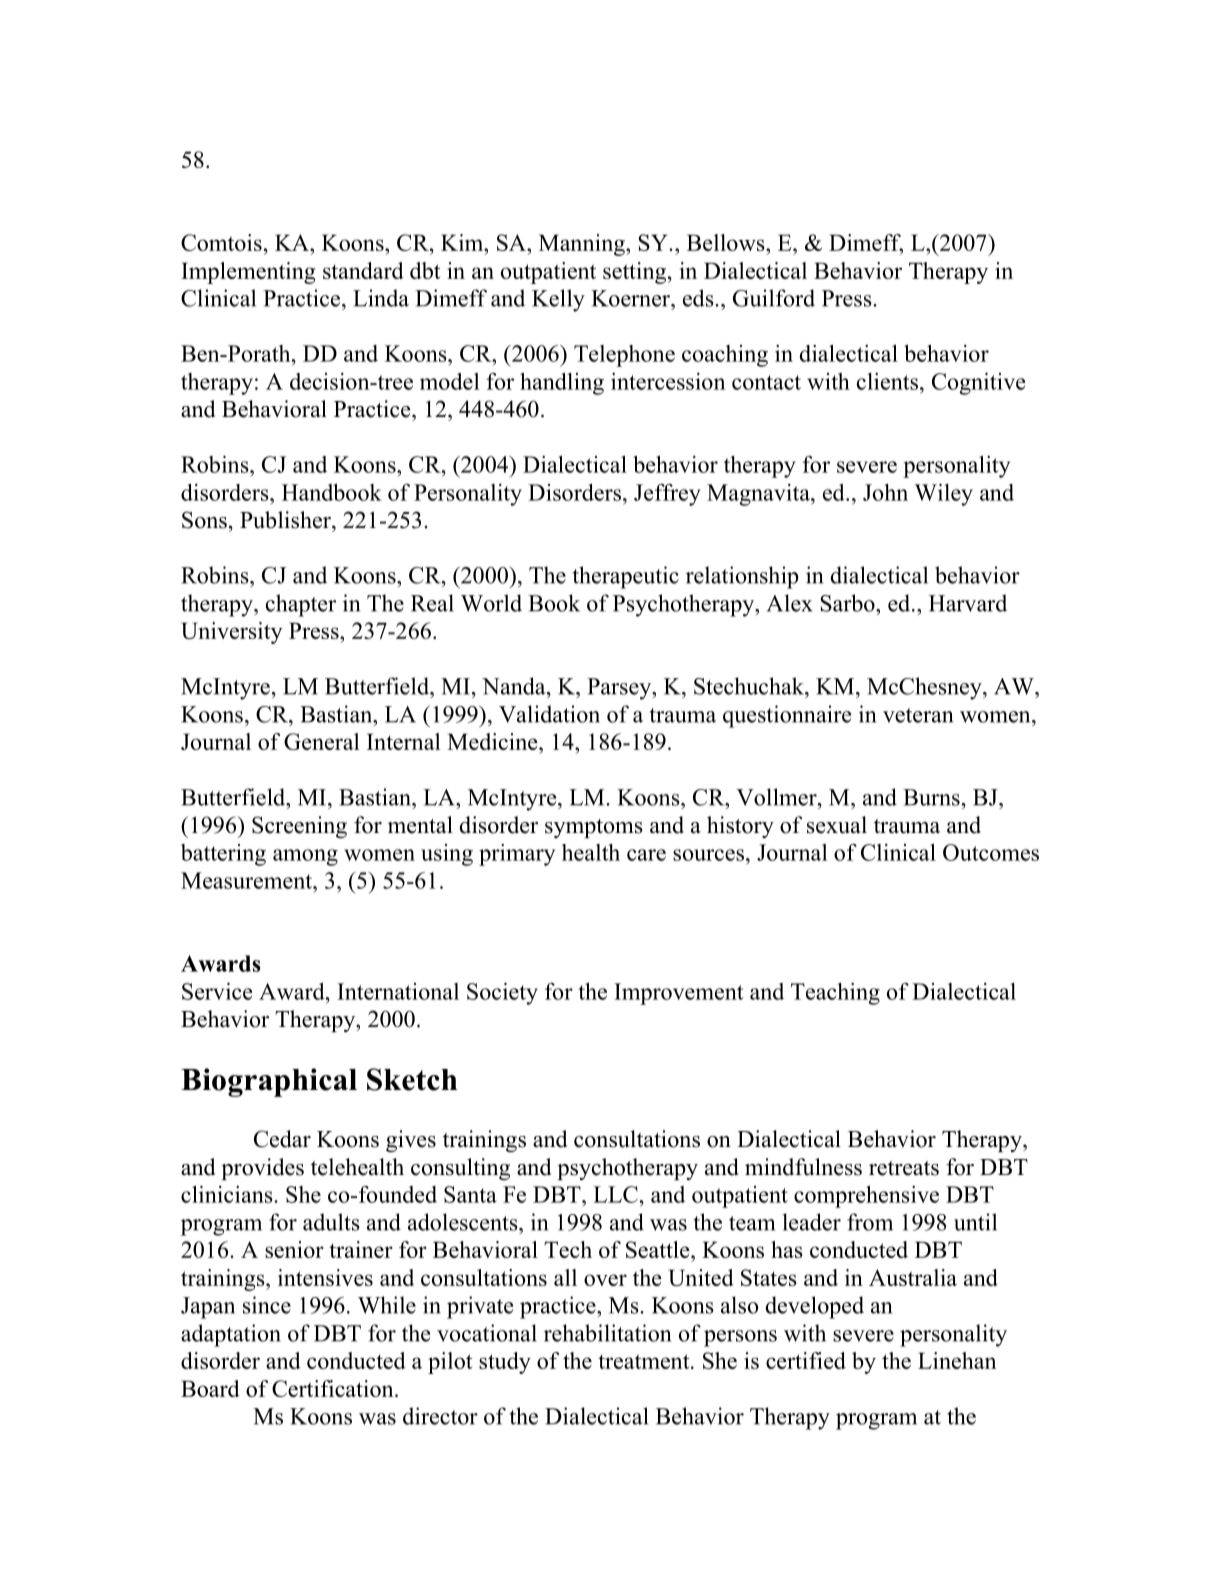 The height and width of the screenshot is (1591, 1229). What do you see at coordinates (645, 1361) in the screenshot?
I see `treatment` at bounding box center [645, 1361].
